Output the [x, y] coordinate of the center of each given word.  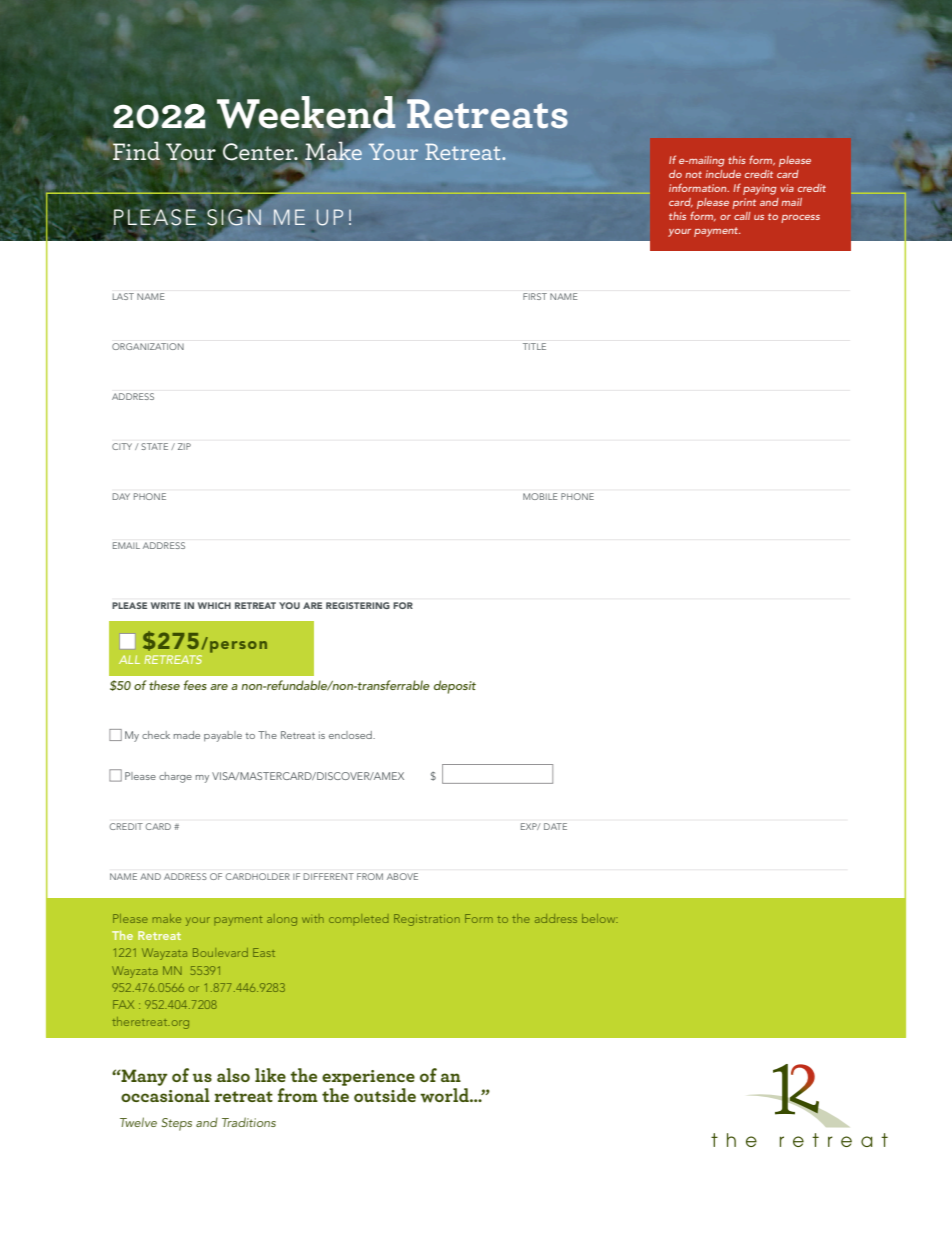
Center [260, 152]
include [723, 174]
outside [385, 1095]
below [600, 918]
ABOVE [402, 876]
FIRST [535, 296]
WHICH [214, 605]
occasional [165, 1095]
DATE [555, 826]
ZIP [184, 446]
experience [368, 1078]
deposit [455, 687]
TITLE [534, 346]
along [282, 920]
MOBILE [540, 496]
